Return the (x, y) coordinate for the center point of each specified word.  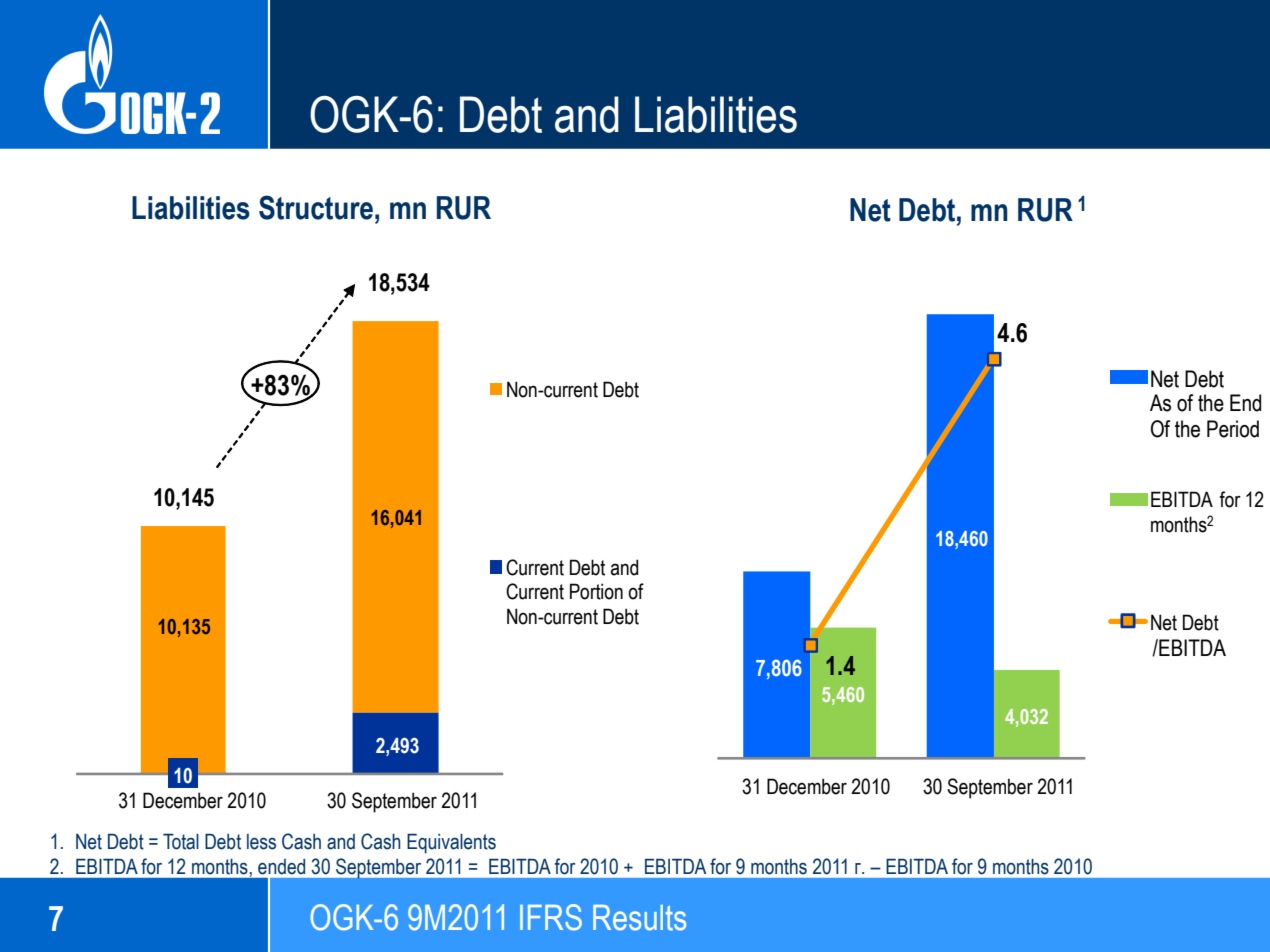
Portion (596, 591)
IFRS (551, 917)
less (261, 842)
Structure (316, 207)
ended (281, 867)
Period (1233, 429)
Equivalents (451, 844)
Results (639, 918)
